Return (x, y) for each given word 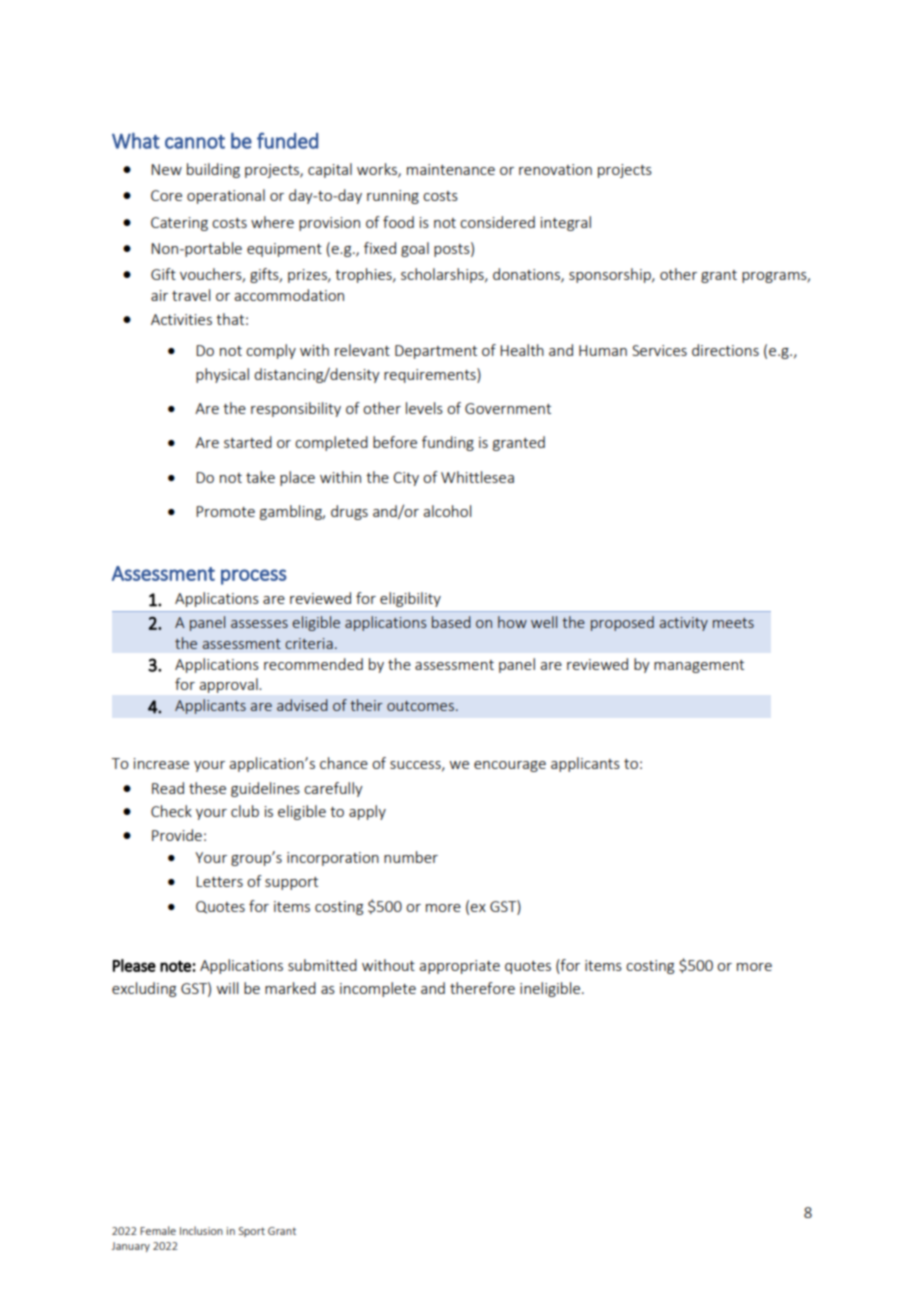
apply (367, 812)
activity (684, 624)
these (207, 788)
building (213, 170)
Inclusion (201, 1230)
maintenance (451, 169)
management (699, 666)
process (254, 577)
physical (222, 375)
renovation (555, 169)
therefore (482, 988)
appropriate (459, 967)
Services (659, 350)
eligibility (410, 599)
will (227, 988)
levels (424, 408)
